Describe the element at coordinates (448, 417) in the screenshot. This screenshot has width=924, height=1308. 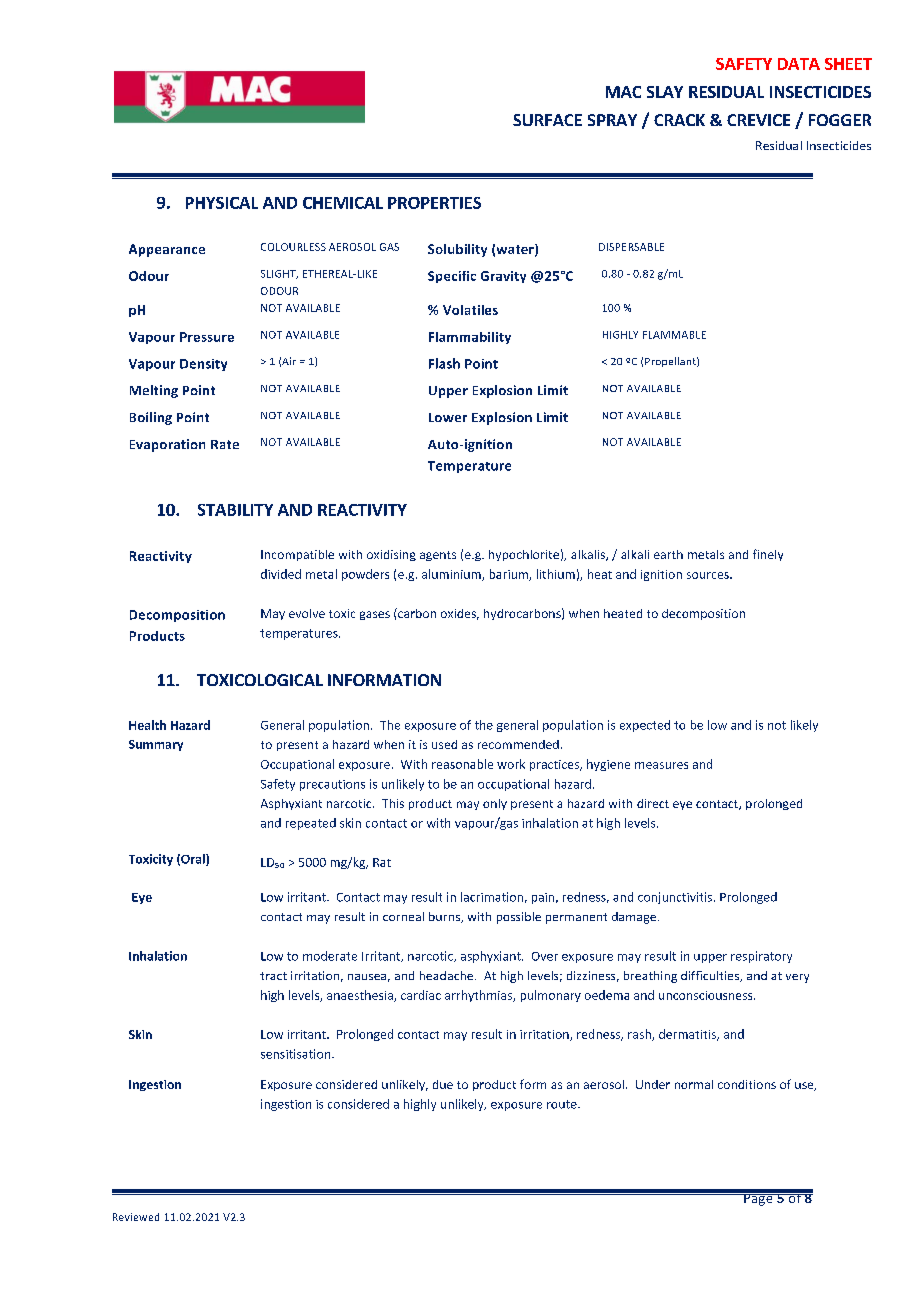
I see `Lower` at that location.
